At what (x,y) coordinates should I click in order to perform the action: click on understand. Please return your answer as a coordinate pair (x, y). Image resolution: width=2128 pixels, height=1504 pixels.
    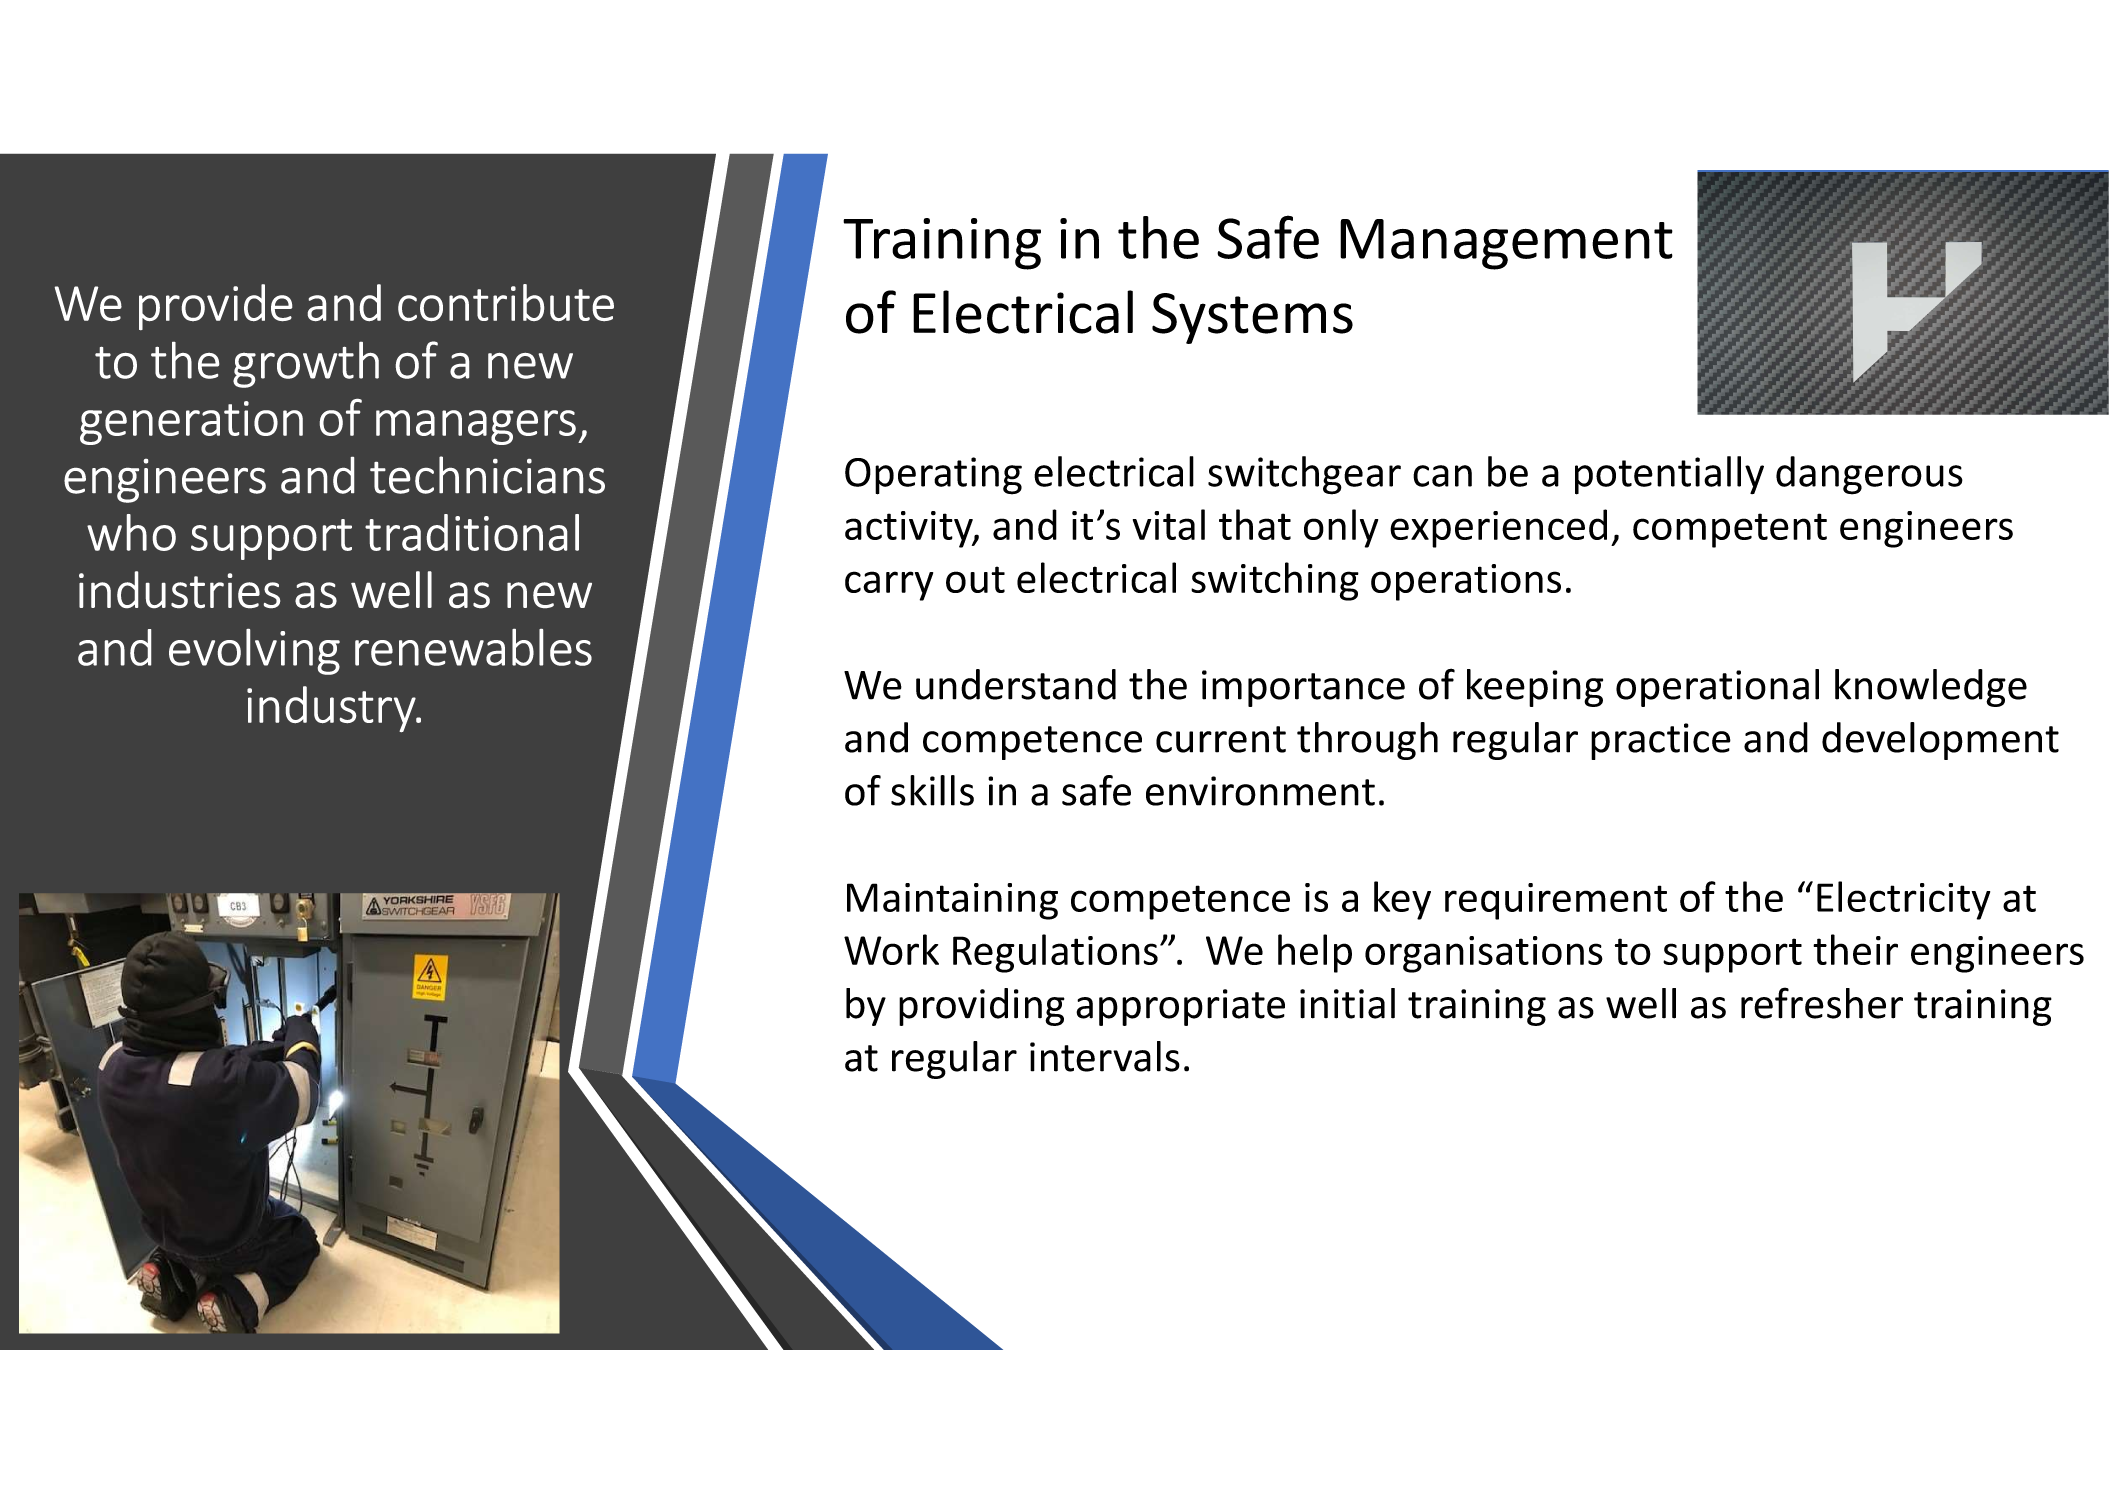
    Looking at the image, I should click on (1016, 684).
